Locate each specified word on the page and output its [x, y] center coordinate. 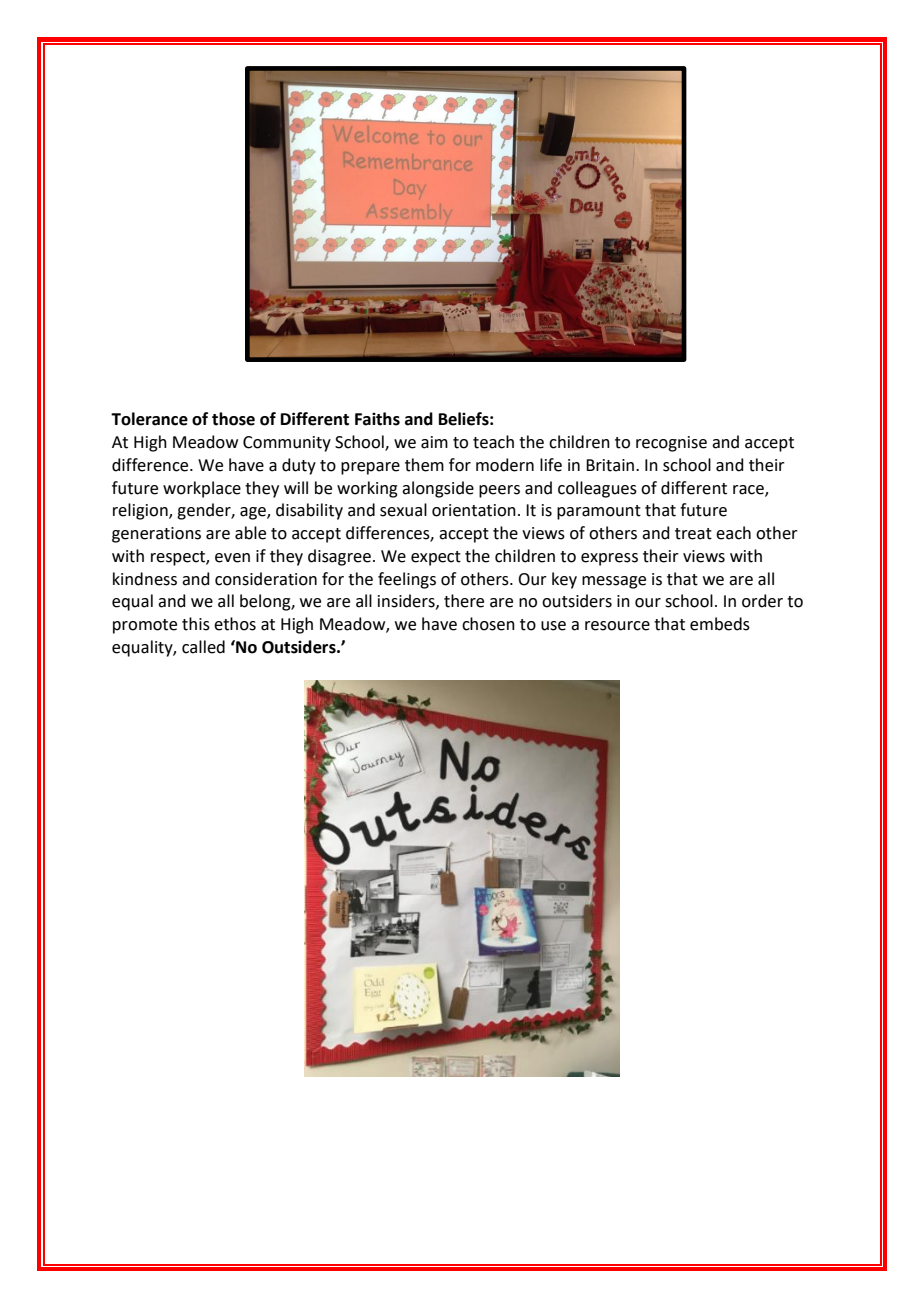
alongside [438, 489]
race [749, 490]
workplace [202, 489]
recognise [671, 444]
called [203, 647]
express [609, 559]
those [233, 419]
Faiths [377, 419]
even [232, 558]
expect [436, 558]
